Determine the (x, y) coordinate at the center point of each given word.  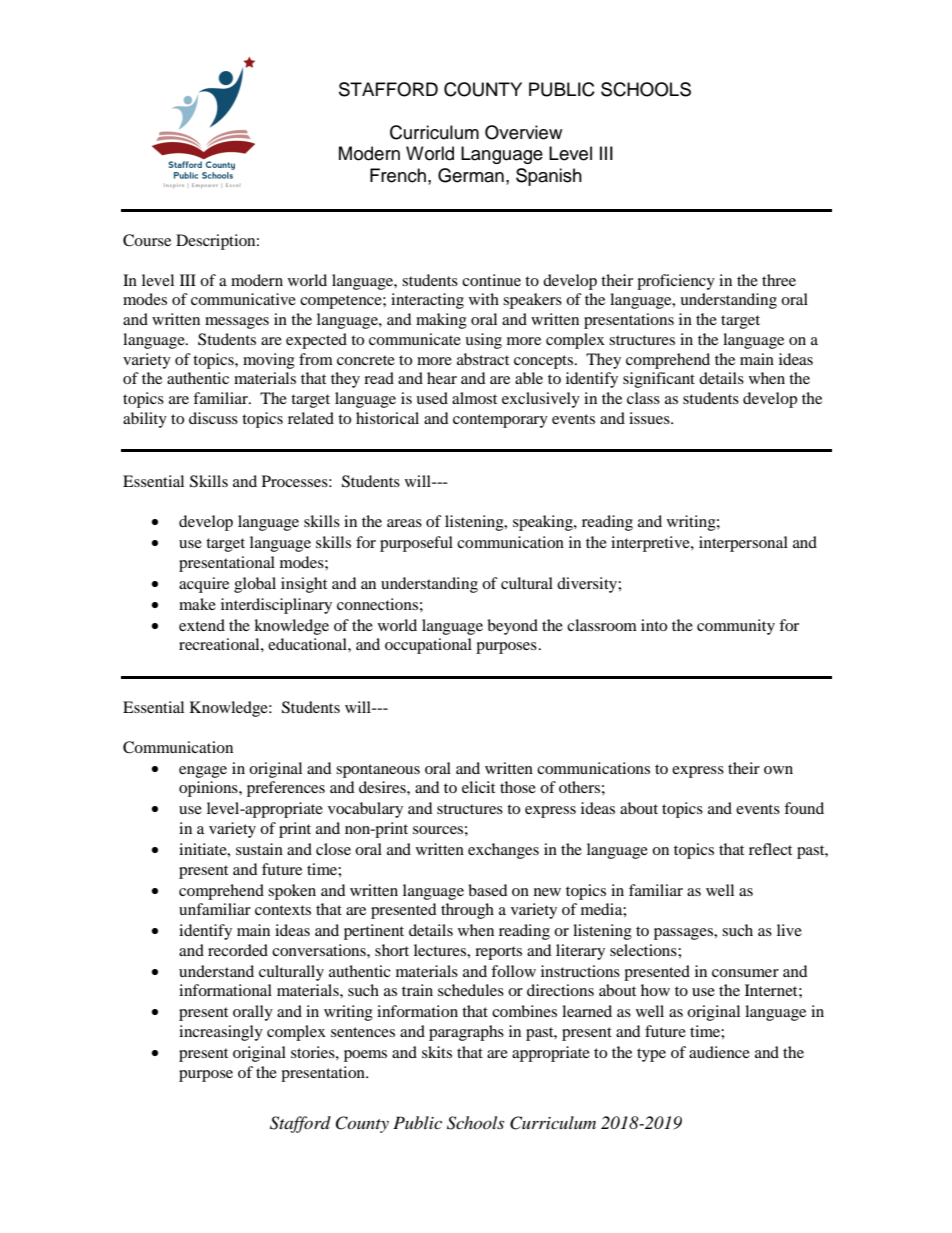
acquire (204, 585)
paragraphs (466, 1033)
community (736, 627)
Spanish (549, 177)
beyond (512, 627)
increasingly (221, 1033)
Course (147, 240)
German (471, 175)
